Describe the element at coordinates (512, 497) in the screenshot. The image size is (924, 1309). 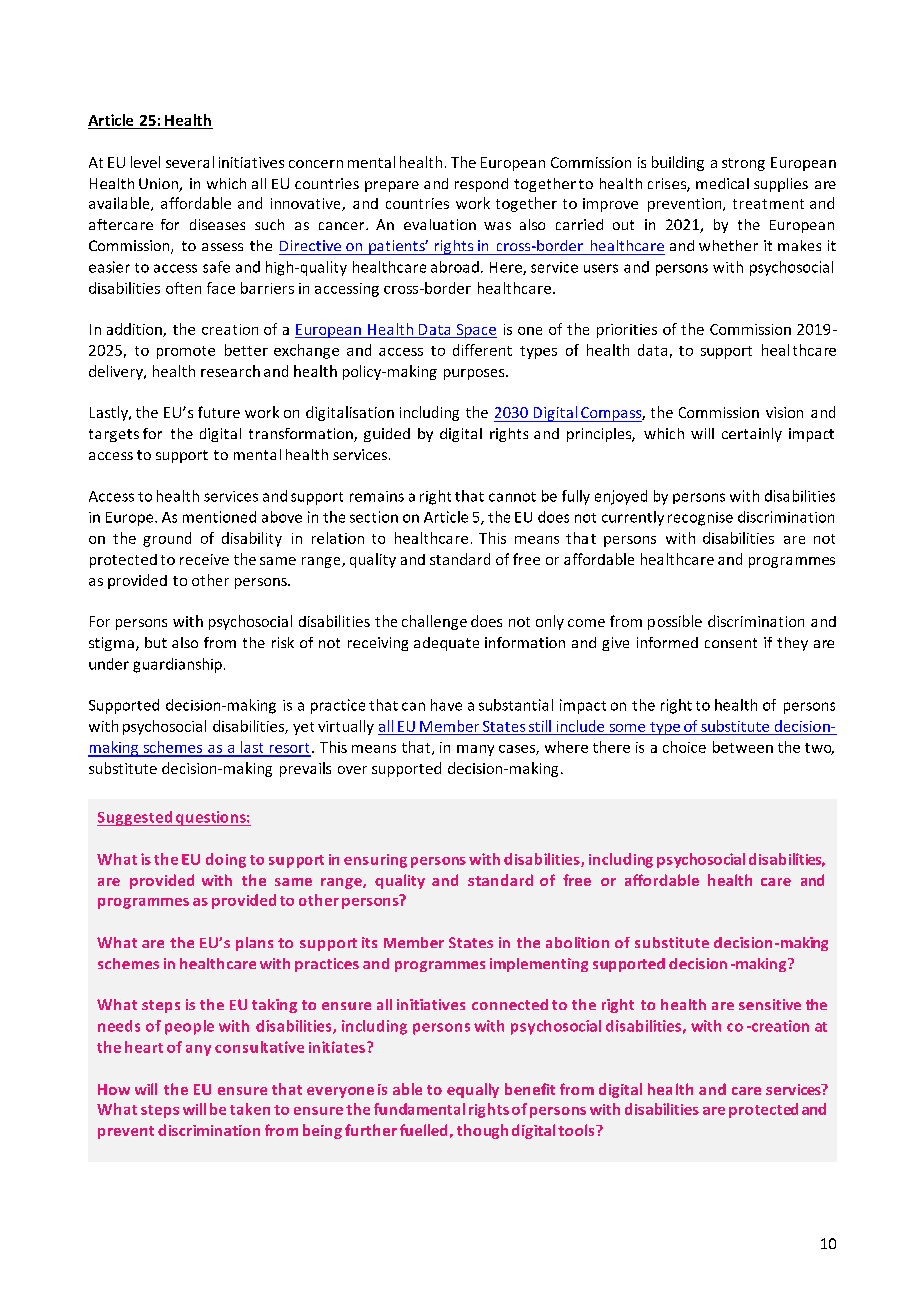
I see `cannot` at that location.
